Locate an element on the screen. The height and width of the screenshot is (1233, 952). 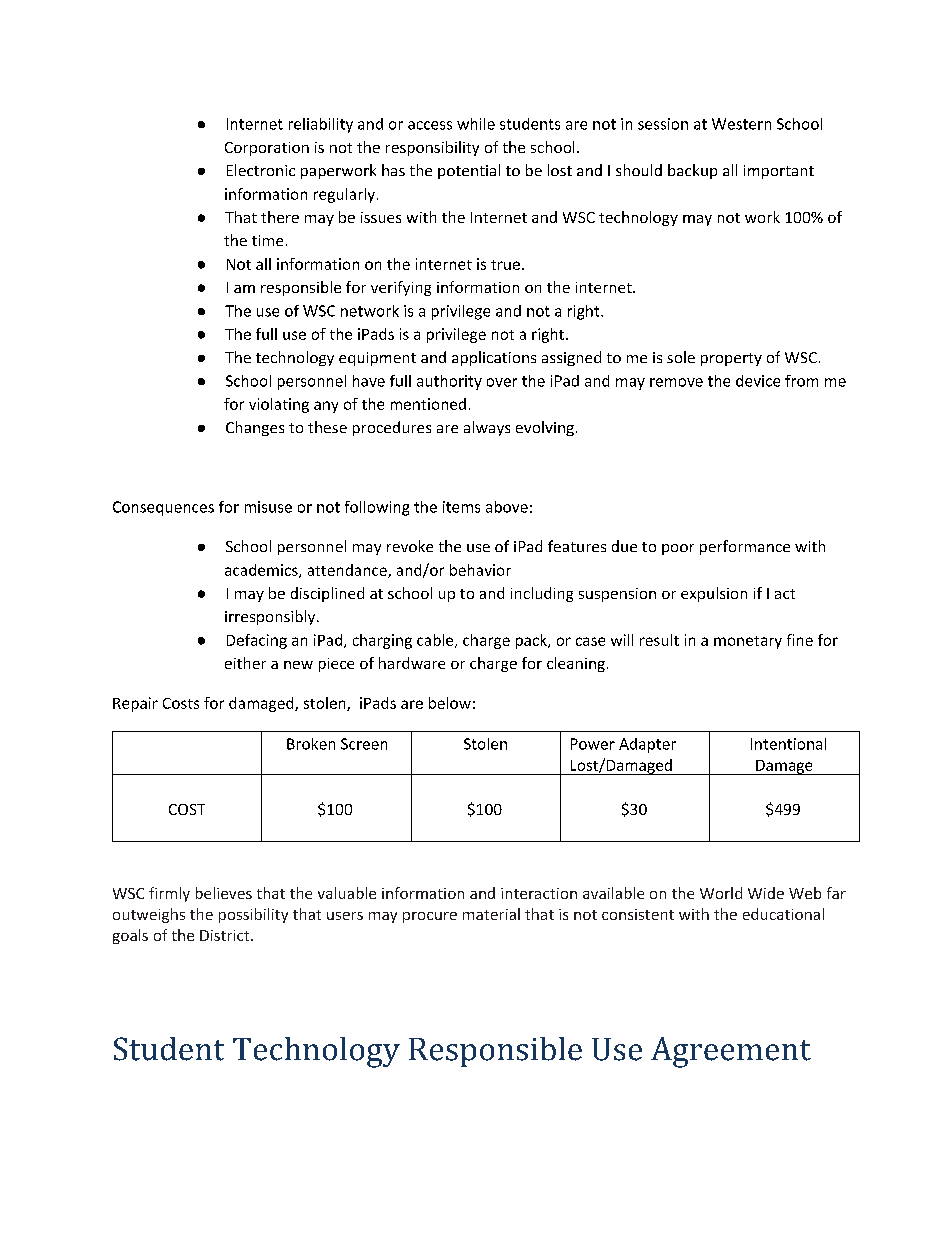
device is located at coordinates (758, 381).
